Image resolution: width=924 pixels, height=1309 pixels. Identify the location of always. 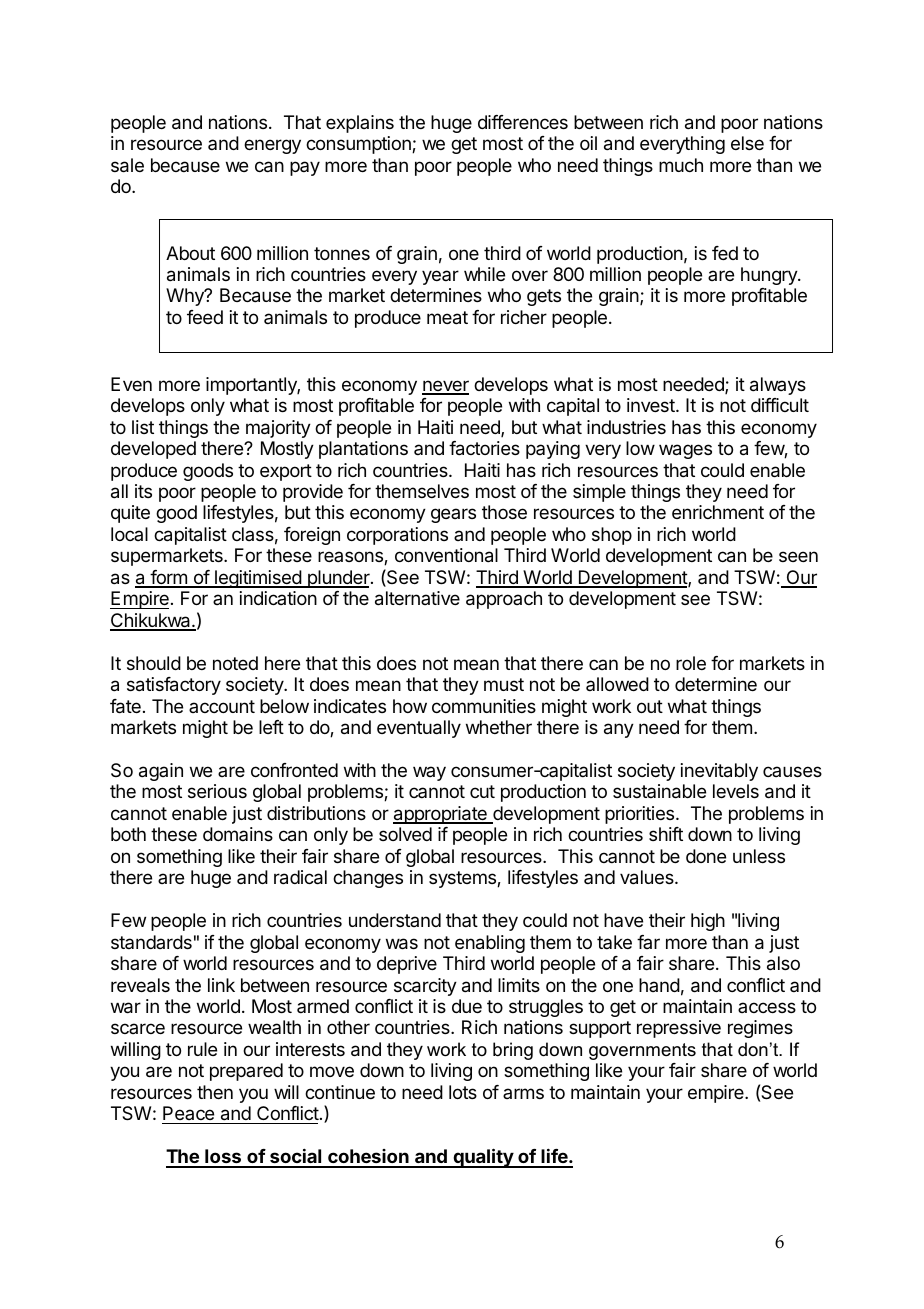
(778, 386).
